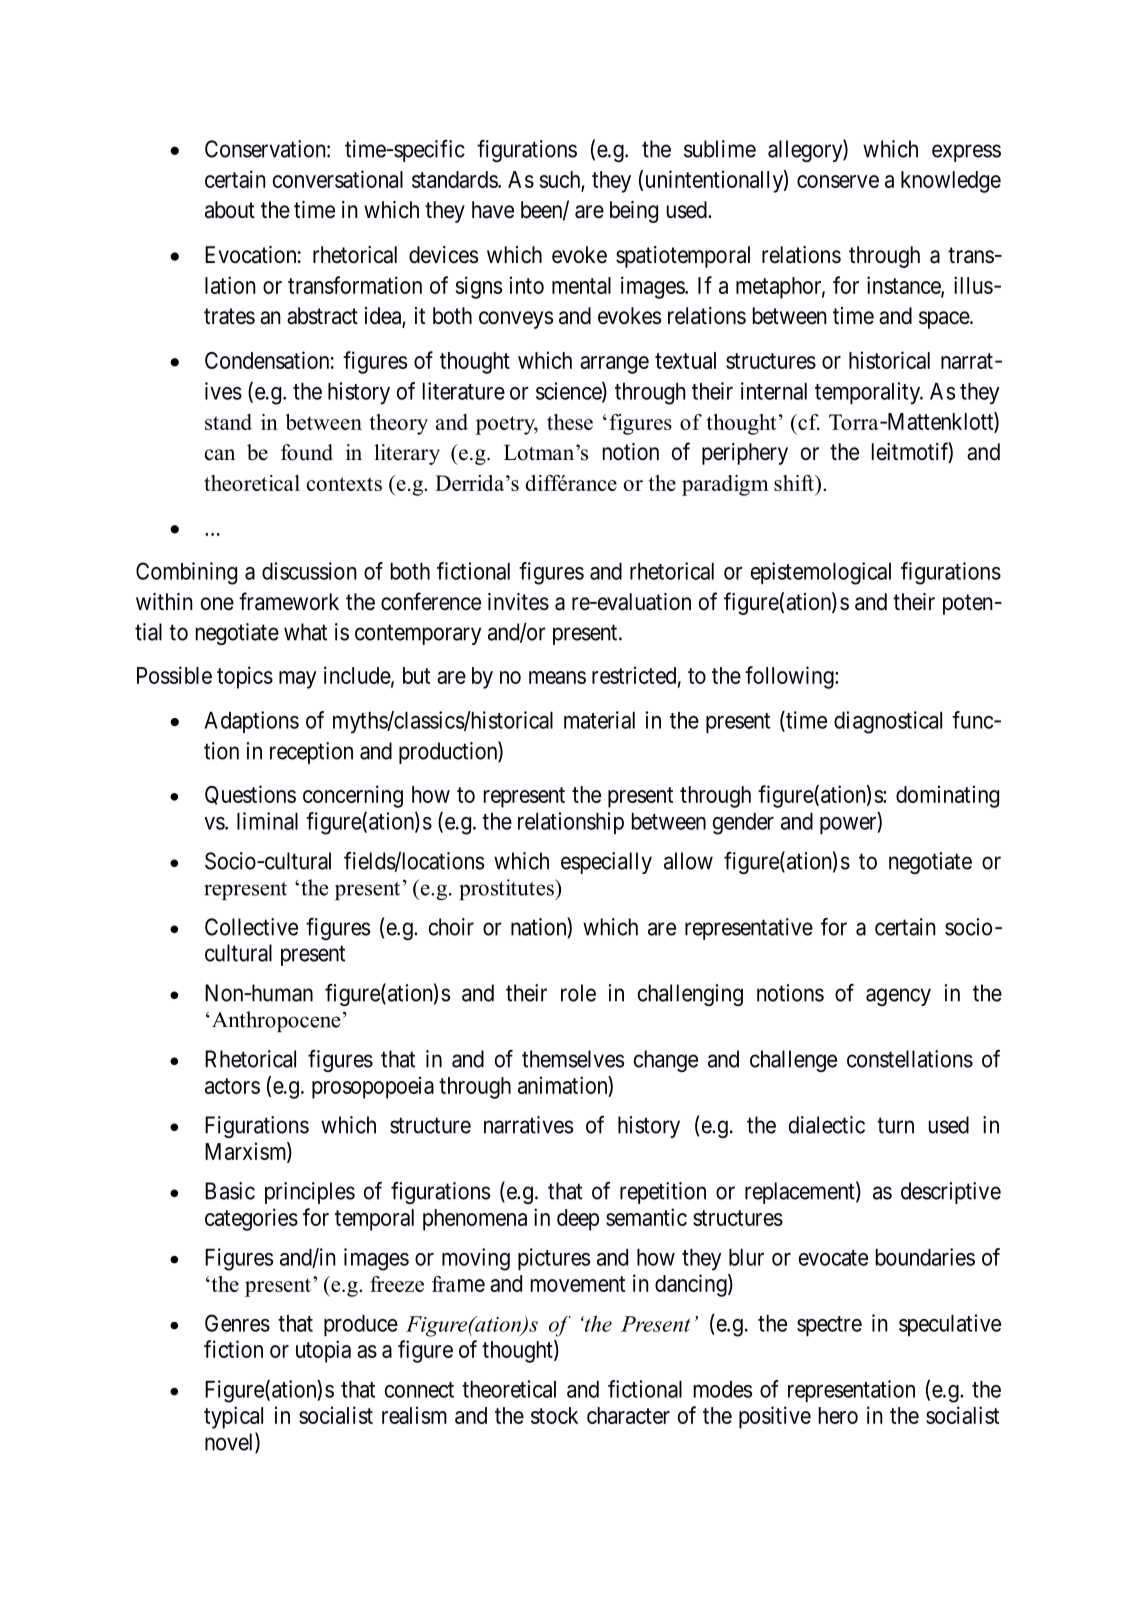 Image resolution: width=1136 pixels, height=1607 pixels. I want to click on one, so click(217, 604).
